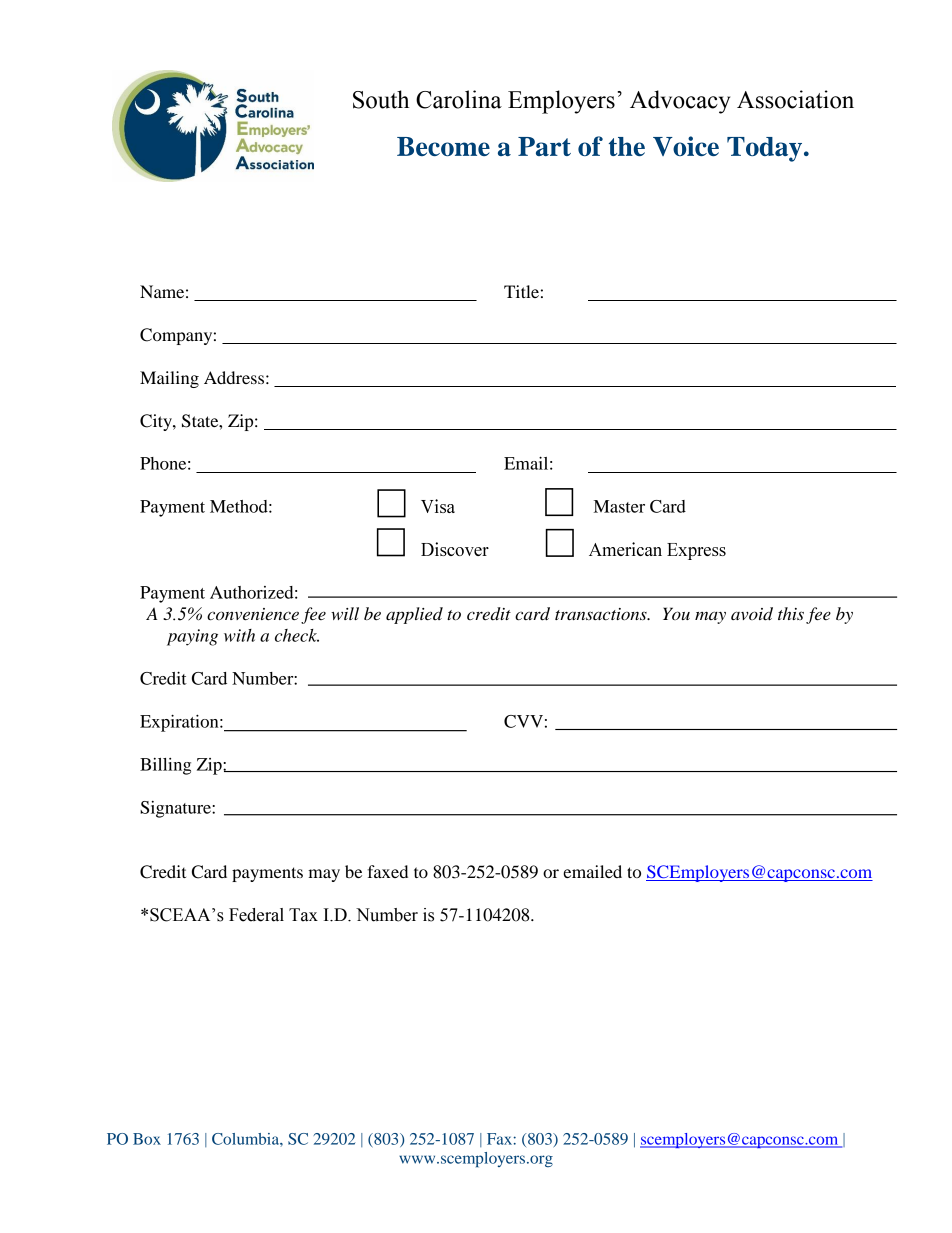  Describe the element at coordinates (414, 615) in the document. I see `applied` at that location.
